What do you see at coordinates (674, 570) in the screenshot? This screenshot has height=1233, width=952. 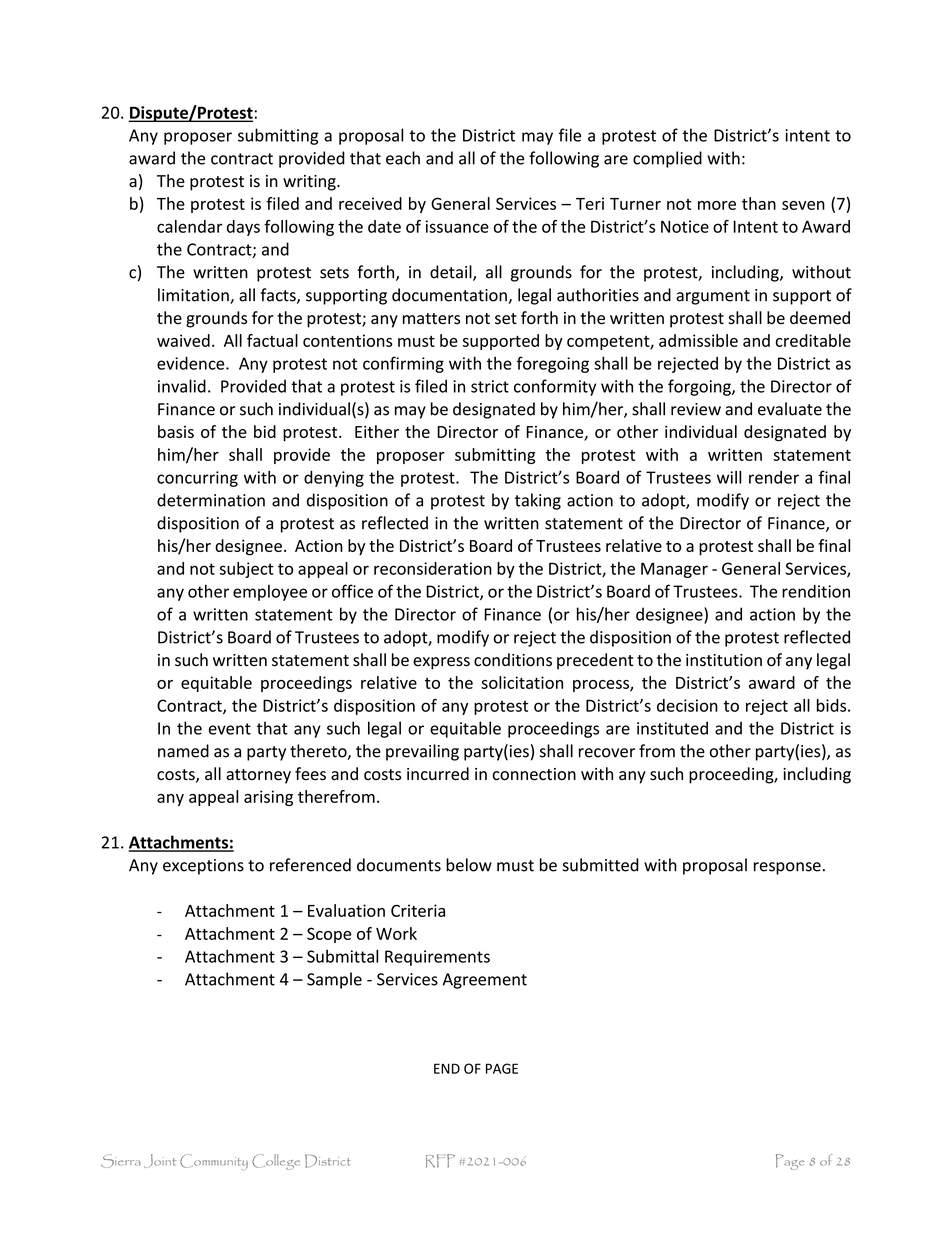 I see `Manager` at bounding box center [674, 570].
